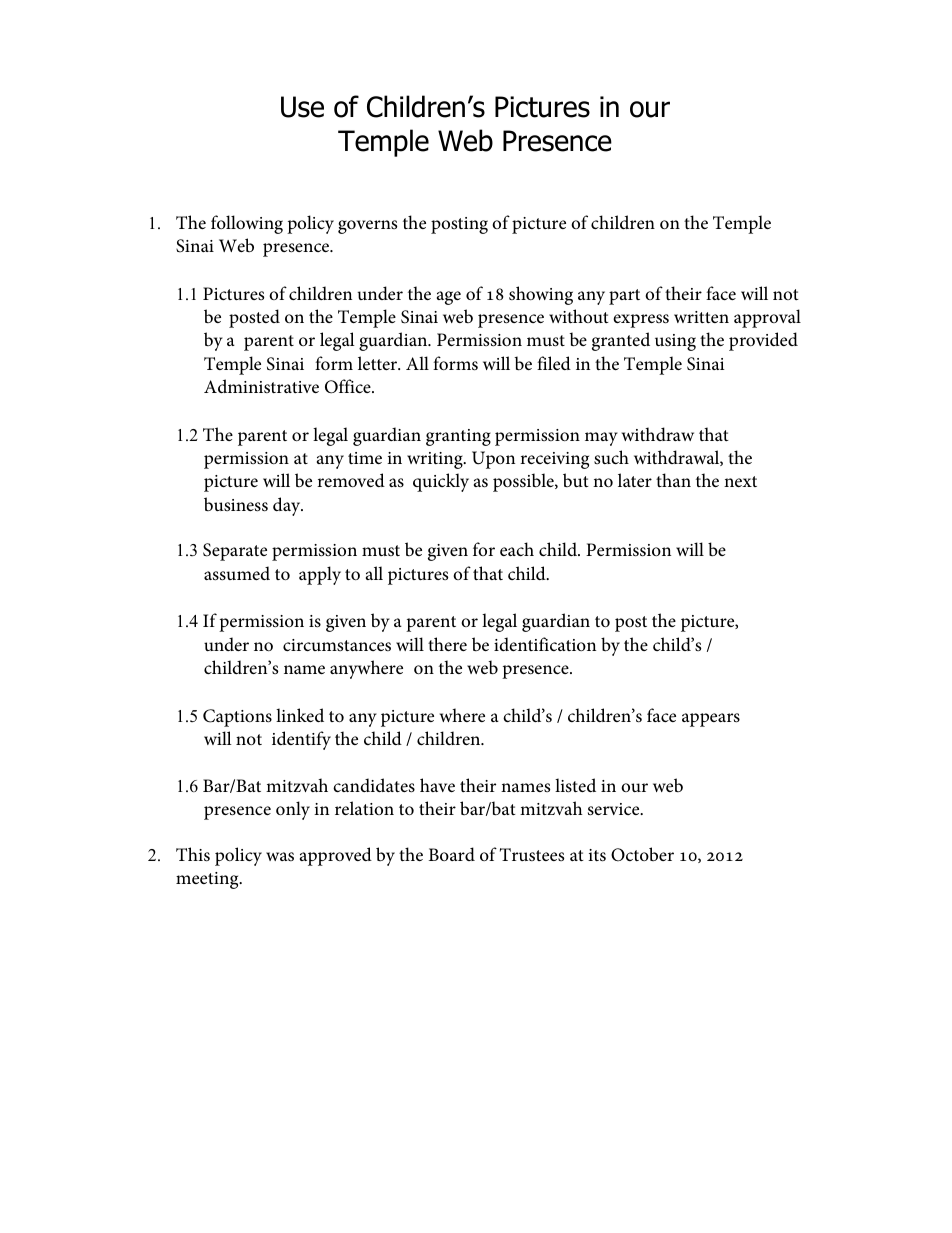  I want to click on Board, so click(452, 854).
